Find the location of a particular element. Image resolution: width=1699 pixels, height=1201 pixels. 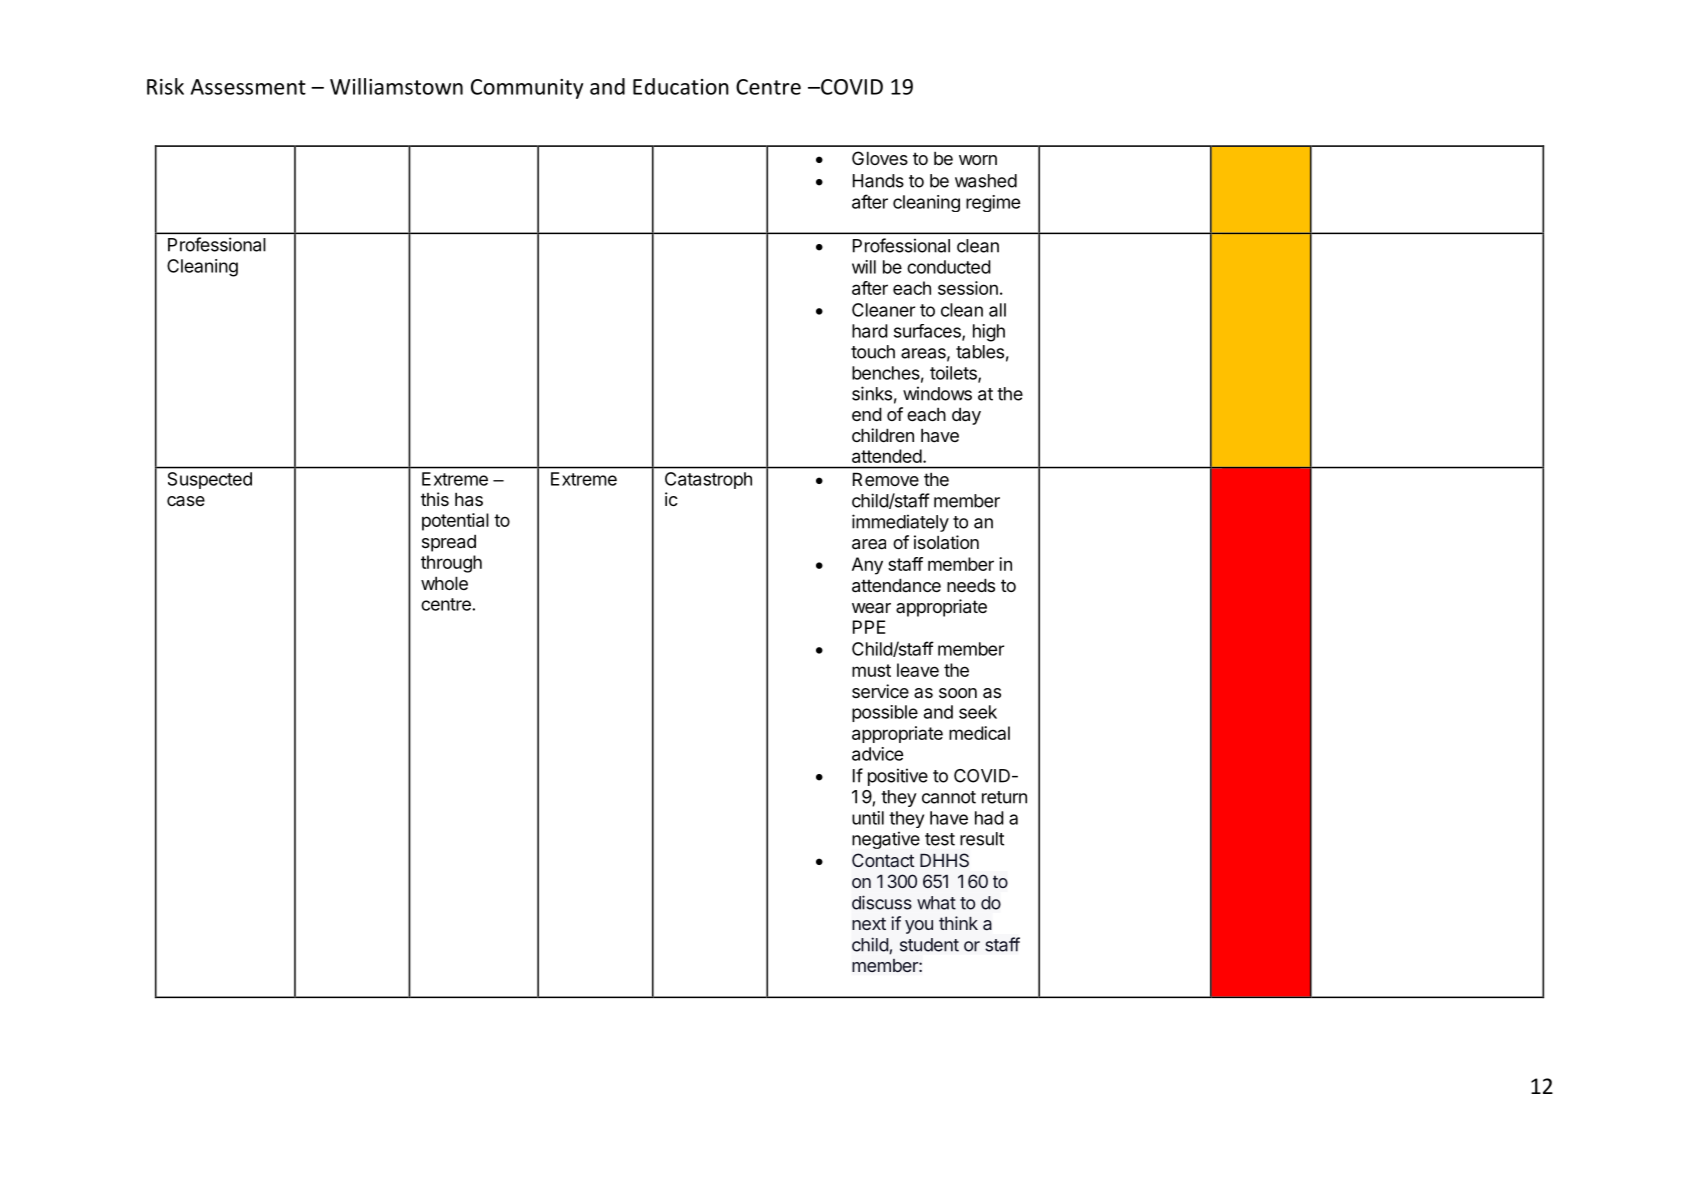

Suspected is located at coordinates (210, 480).
